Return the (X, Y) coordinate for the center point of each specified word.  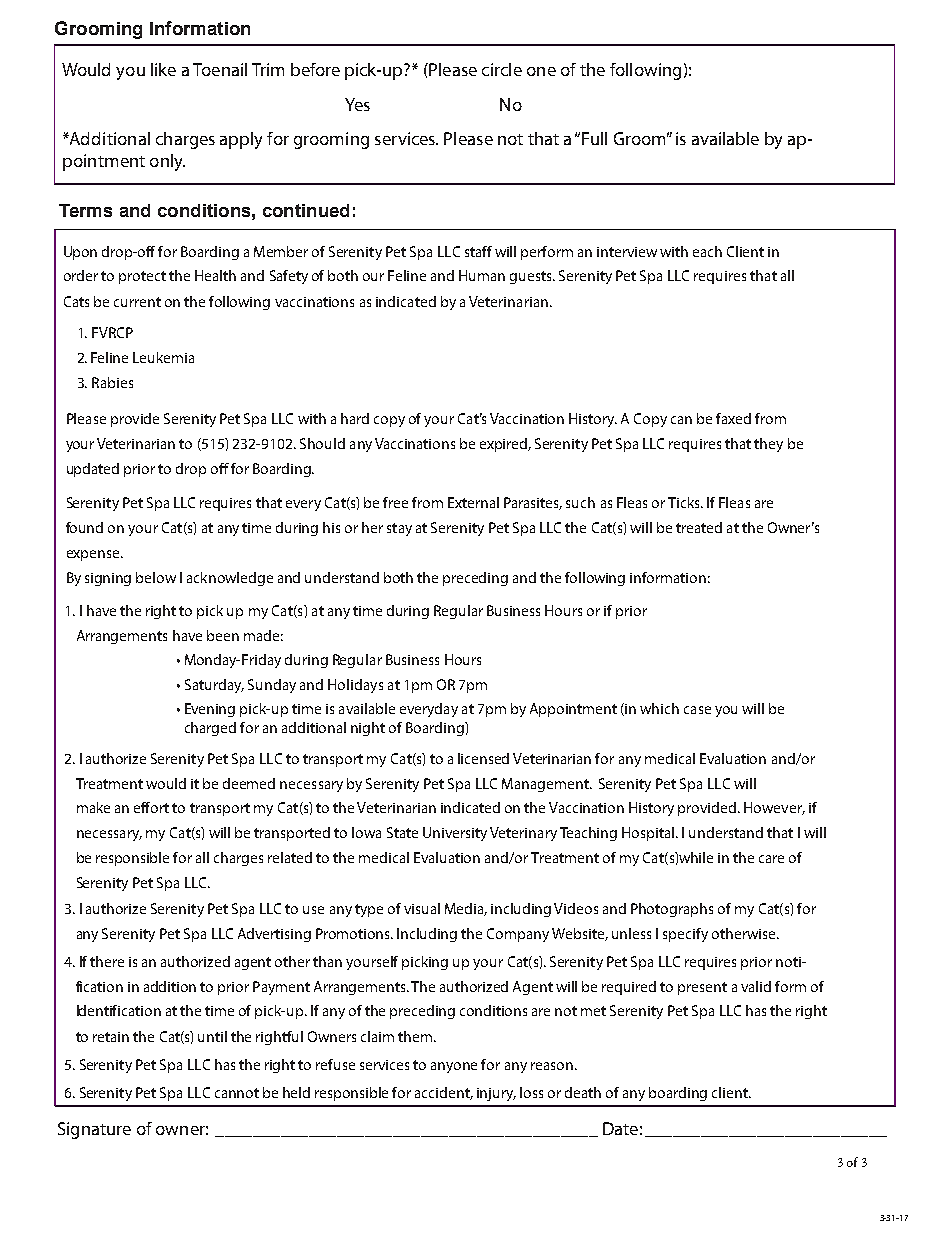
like (163, 69)
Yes (357, 104)
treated (699, 527)
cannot (237, 1093)
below (156, 577)
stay (399, 529)
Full (594, 138)
